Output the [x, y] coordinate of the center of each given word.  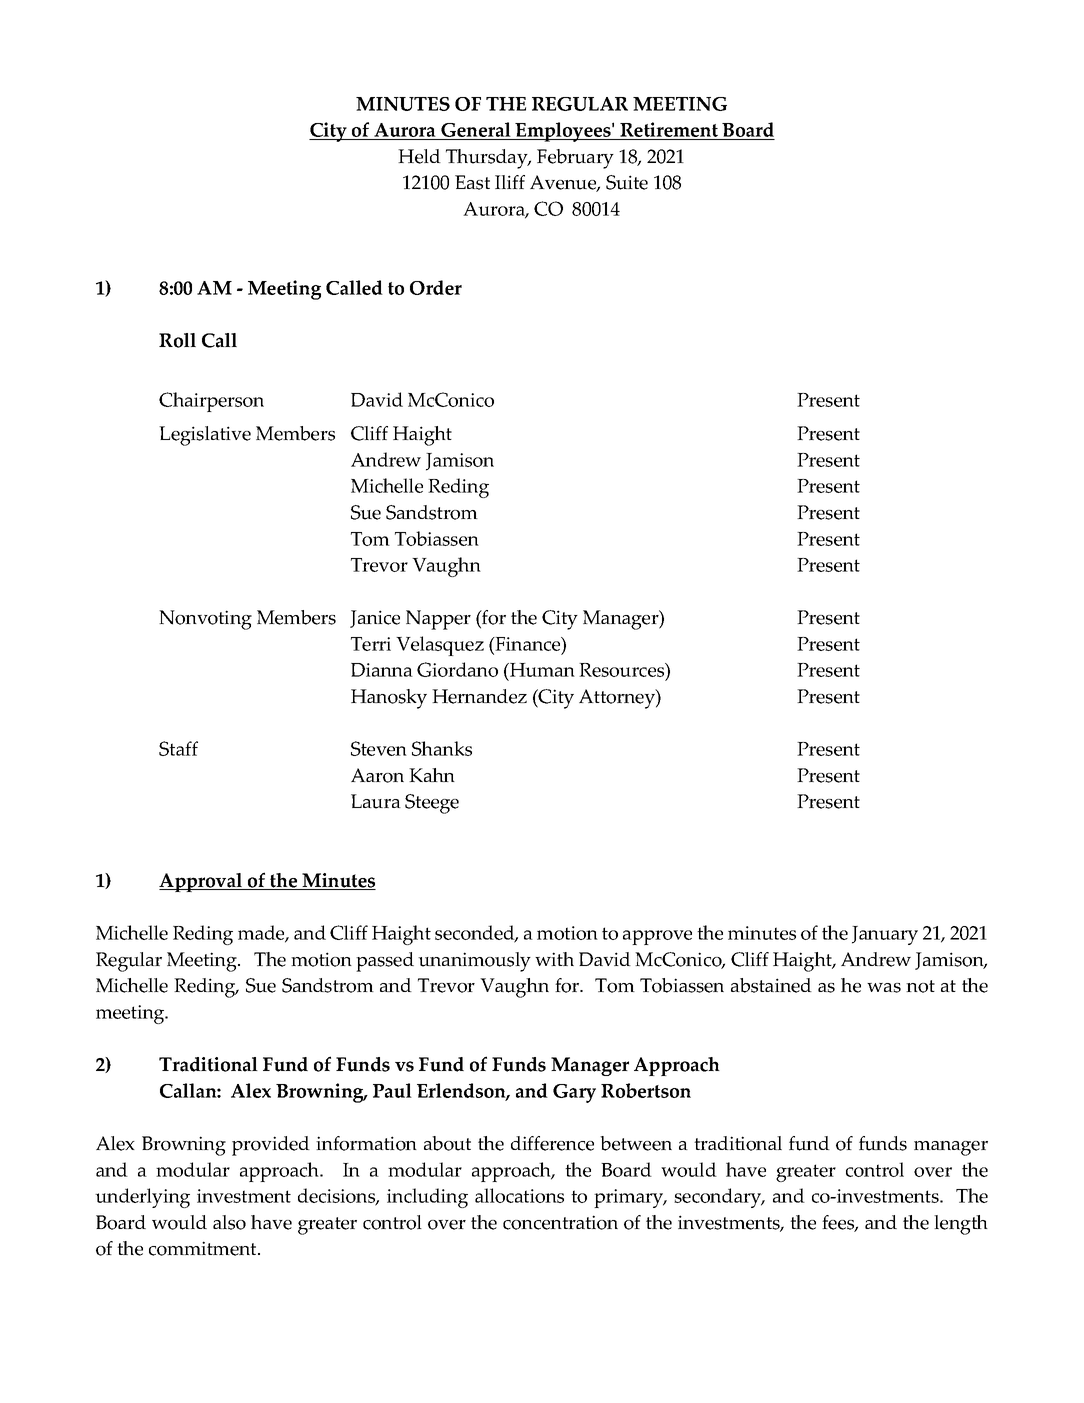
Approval [202, 882]
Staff [178, 748]
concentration [560, 1222]
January [885, 935]
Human [541, 670]
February [575, 159]
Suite [627, 182]
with [554, 959]
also [229, 1222]
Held [419, 156]
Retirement [669, 131]
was [884, 988]
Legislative [205, 436]
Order [436, 287]
